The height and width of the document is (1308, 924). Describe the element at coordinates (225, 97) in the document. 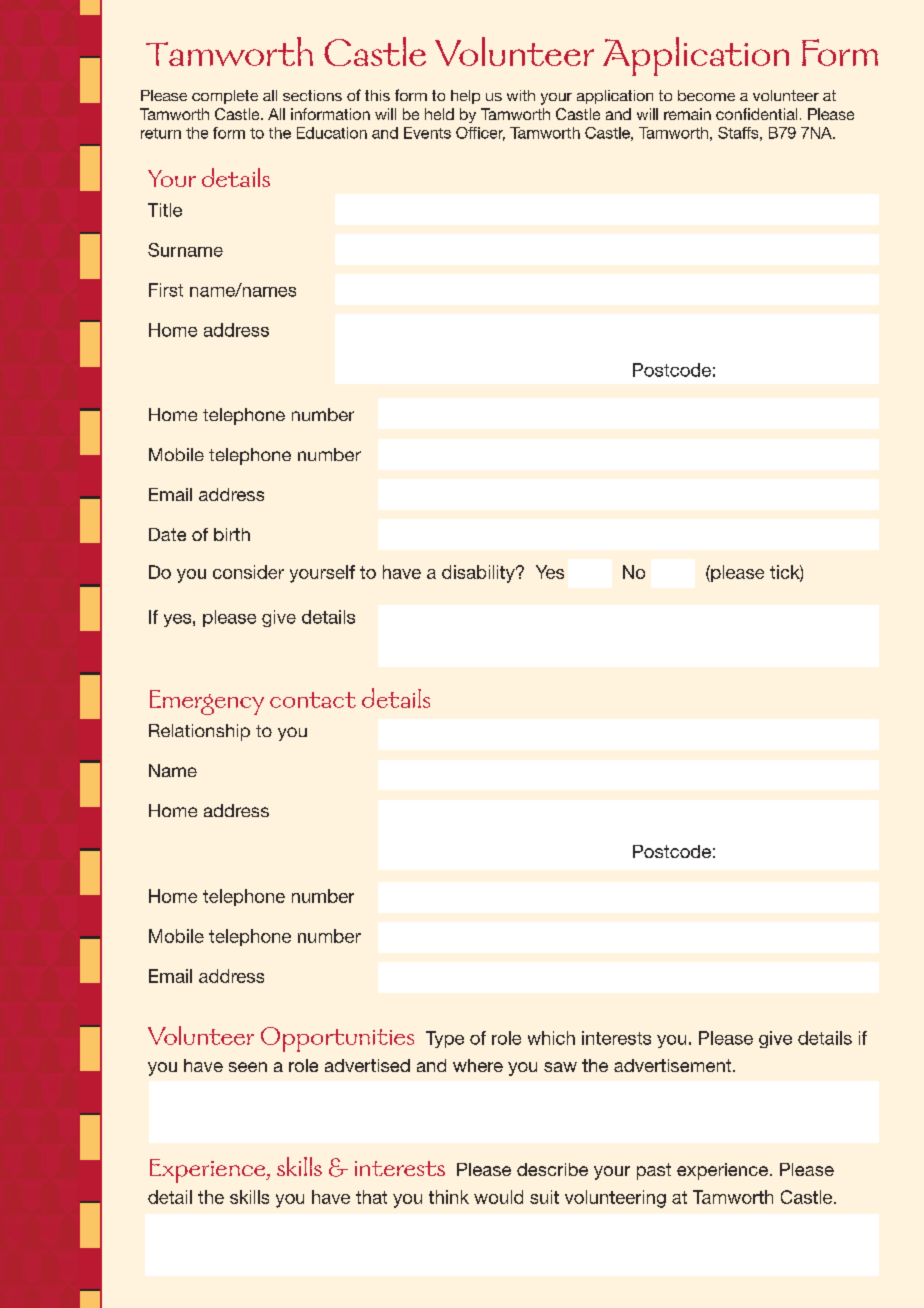

I see `complete` at that location.
